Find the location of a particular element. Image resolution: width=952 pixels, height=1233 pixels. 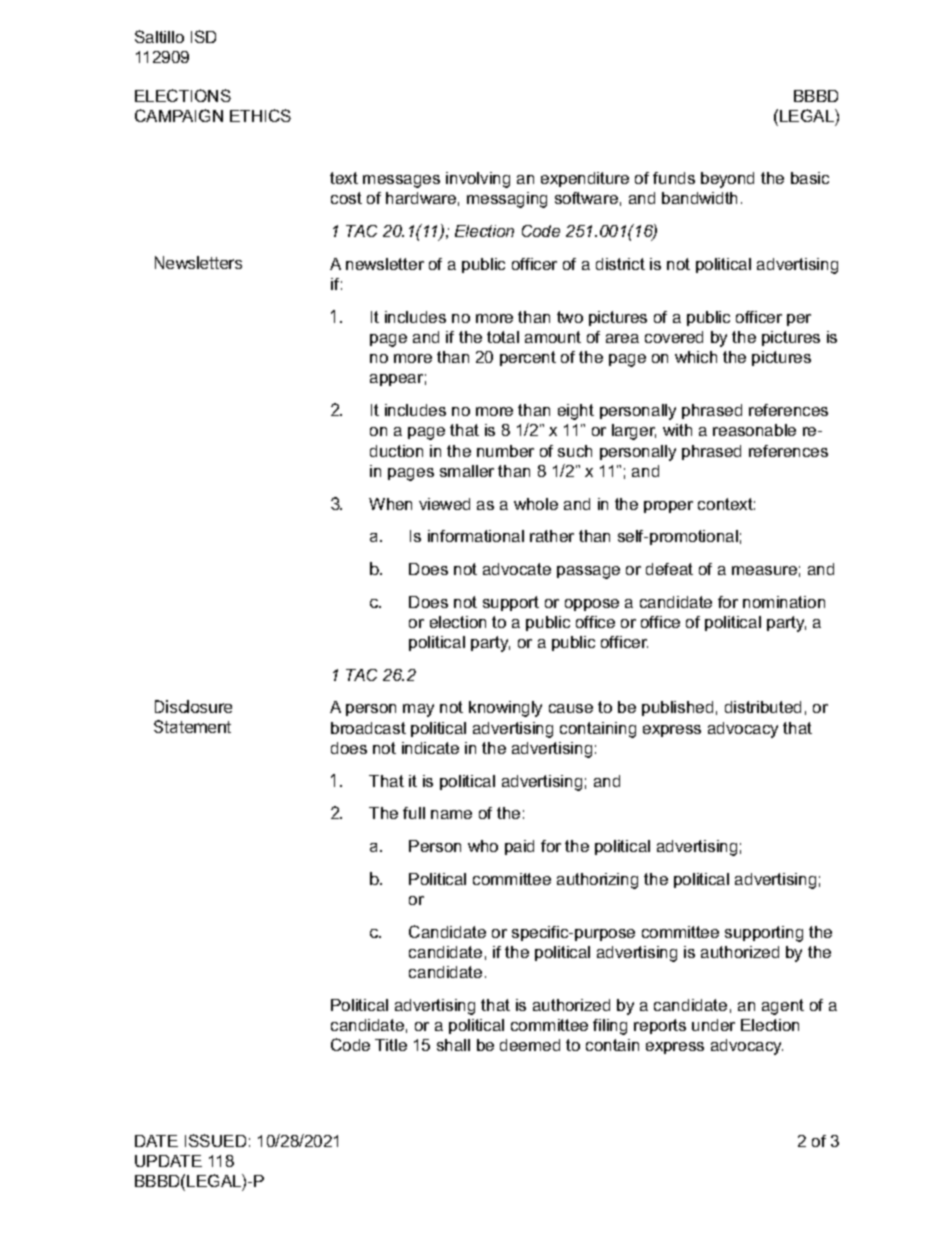

ETHICS is located at coordinates (260, 115).
